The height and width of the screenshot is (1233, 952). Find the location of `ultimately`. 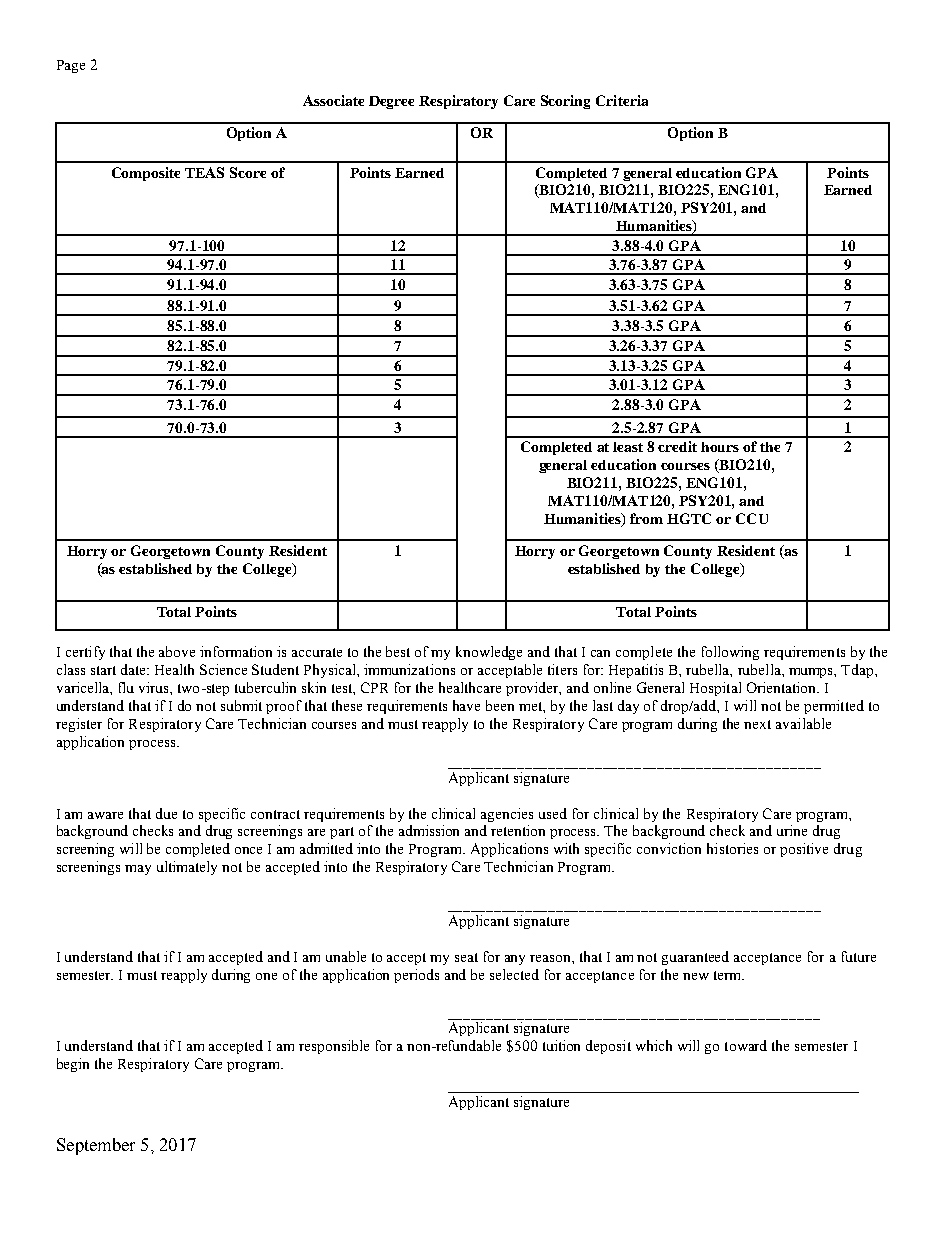

ultimately is located at coordinates (187, 868).
